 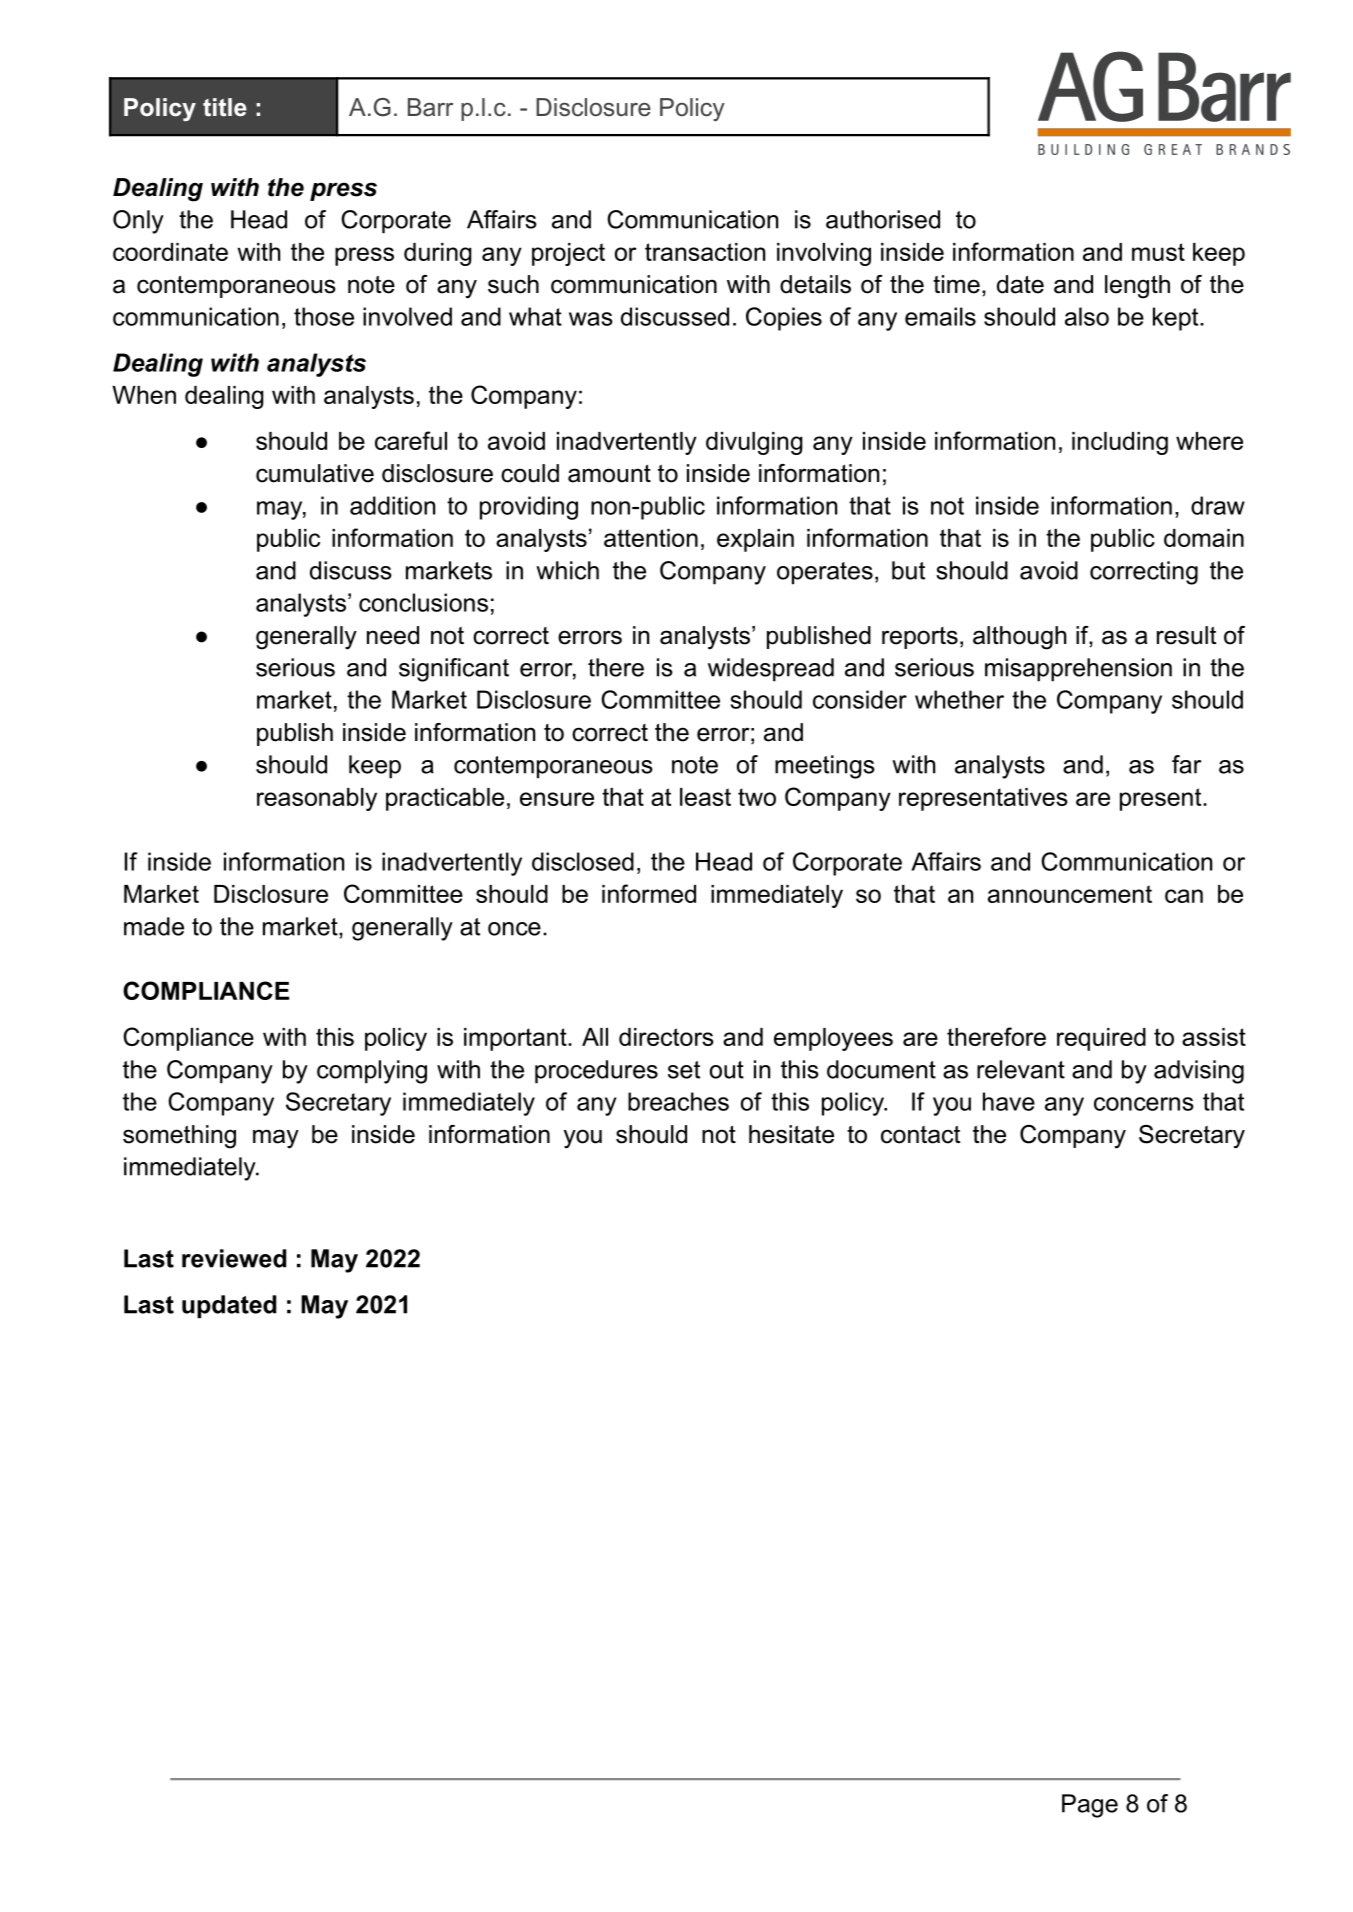 What do you see at coordinates (705, 252) in the image?
I see `transaction` at bounding box center [705, 252].
